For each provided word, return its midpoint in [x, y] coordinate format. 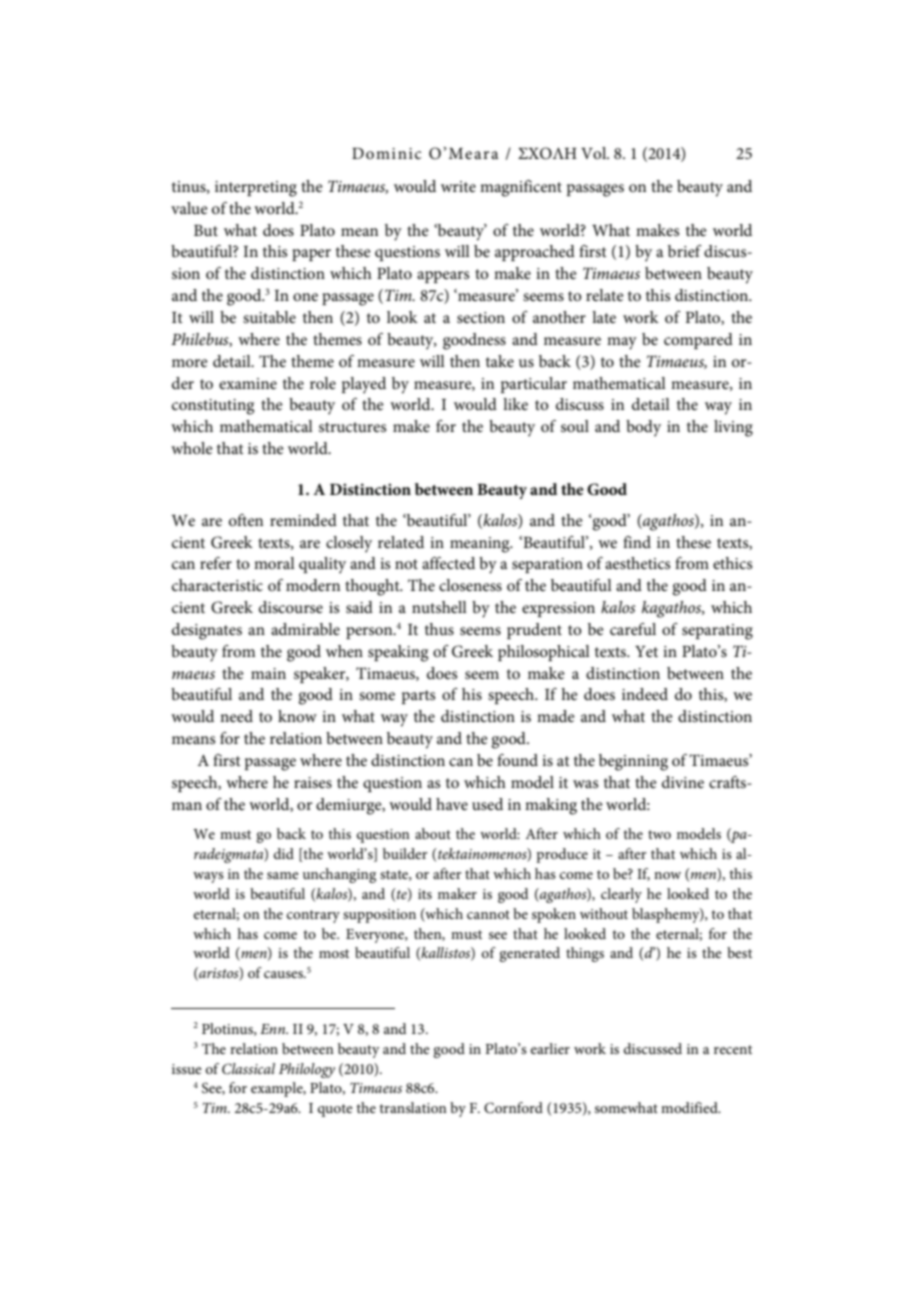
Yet [646, 651]
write [458, 186]
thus [439, 629]
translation [413, 1107]
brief [685, 251]
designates [207, 631]
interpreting [256, 189]
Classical [248, 1069]
